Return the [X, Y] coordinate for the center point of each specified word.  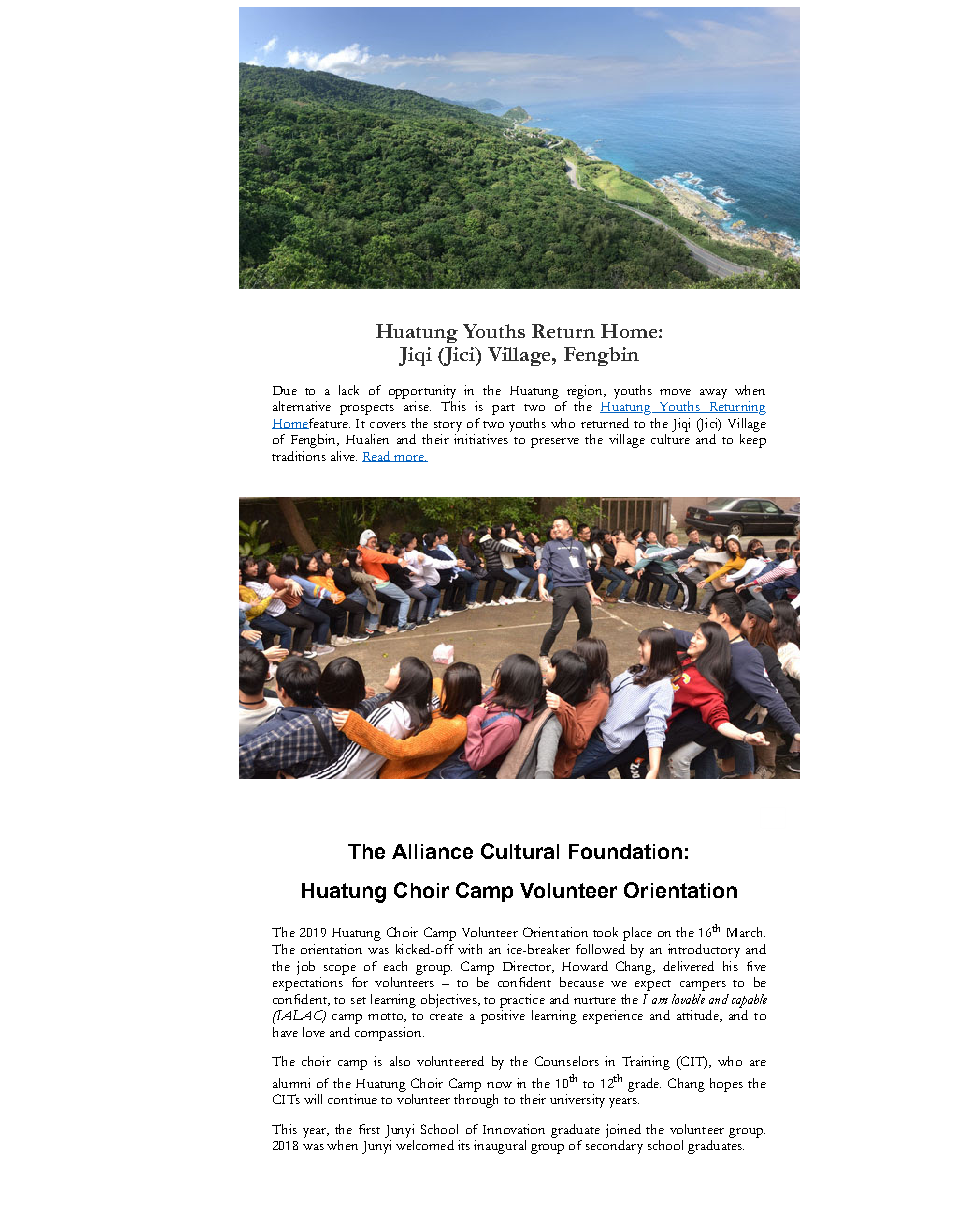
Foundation [625, 851]
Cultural [520, 851]
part [503, 409]
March [746, 932]
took [605, 932]
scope [340, 970]
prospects [367, 409]
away [713, 394]
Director [528, 967]
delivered [688, 966]
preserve [555, 443]
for [360, 982]
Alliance [432, 851]
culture [670, 439]
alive [344, 456]
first [369, 1129]
